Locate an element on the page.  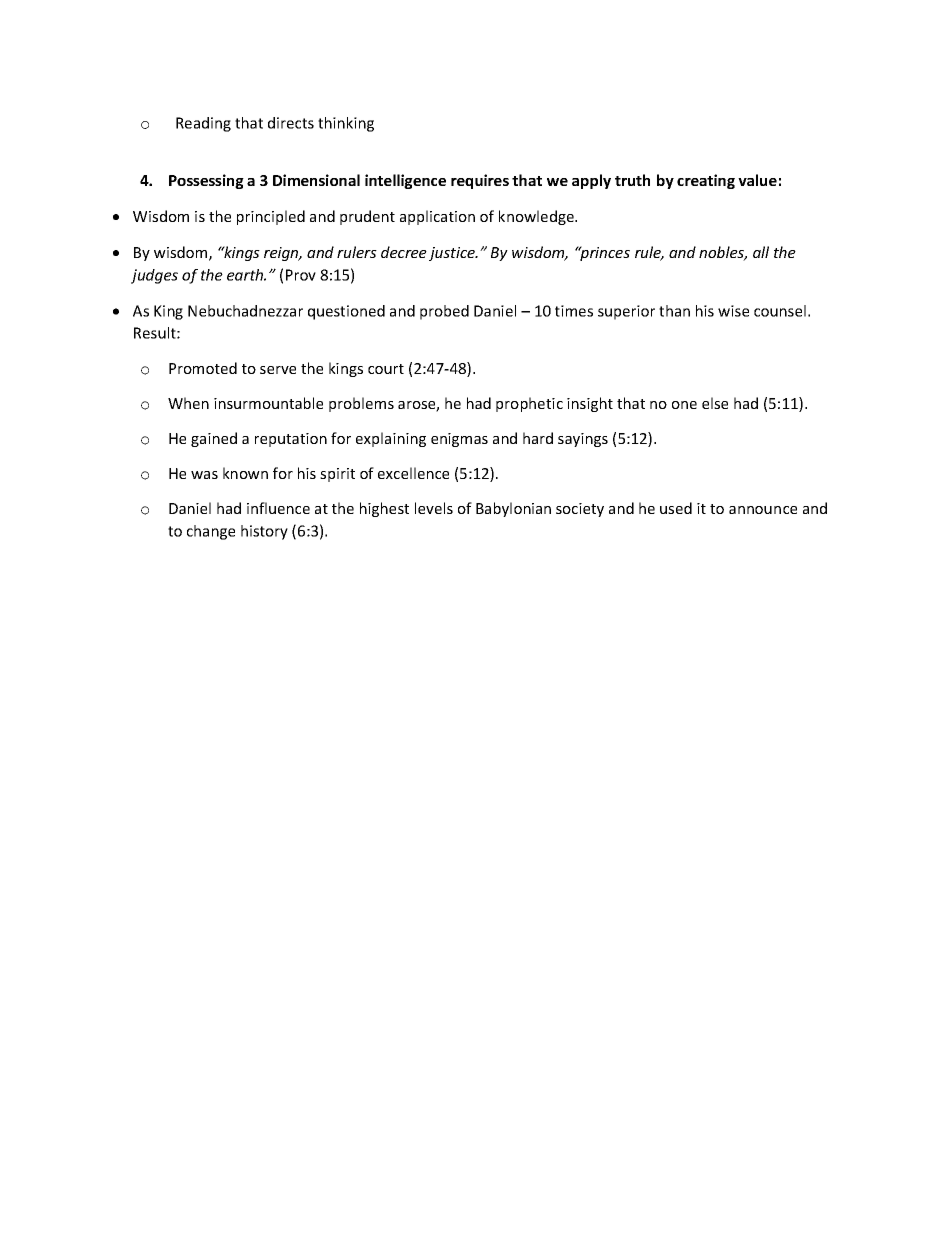
Reading is located at coordinates (203, 124).
